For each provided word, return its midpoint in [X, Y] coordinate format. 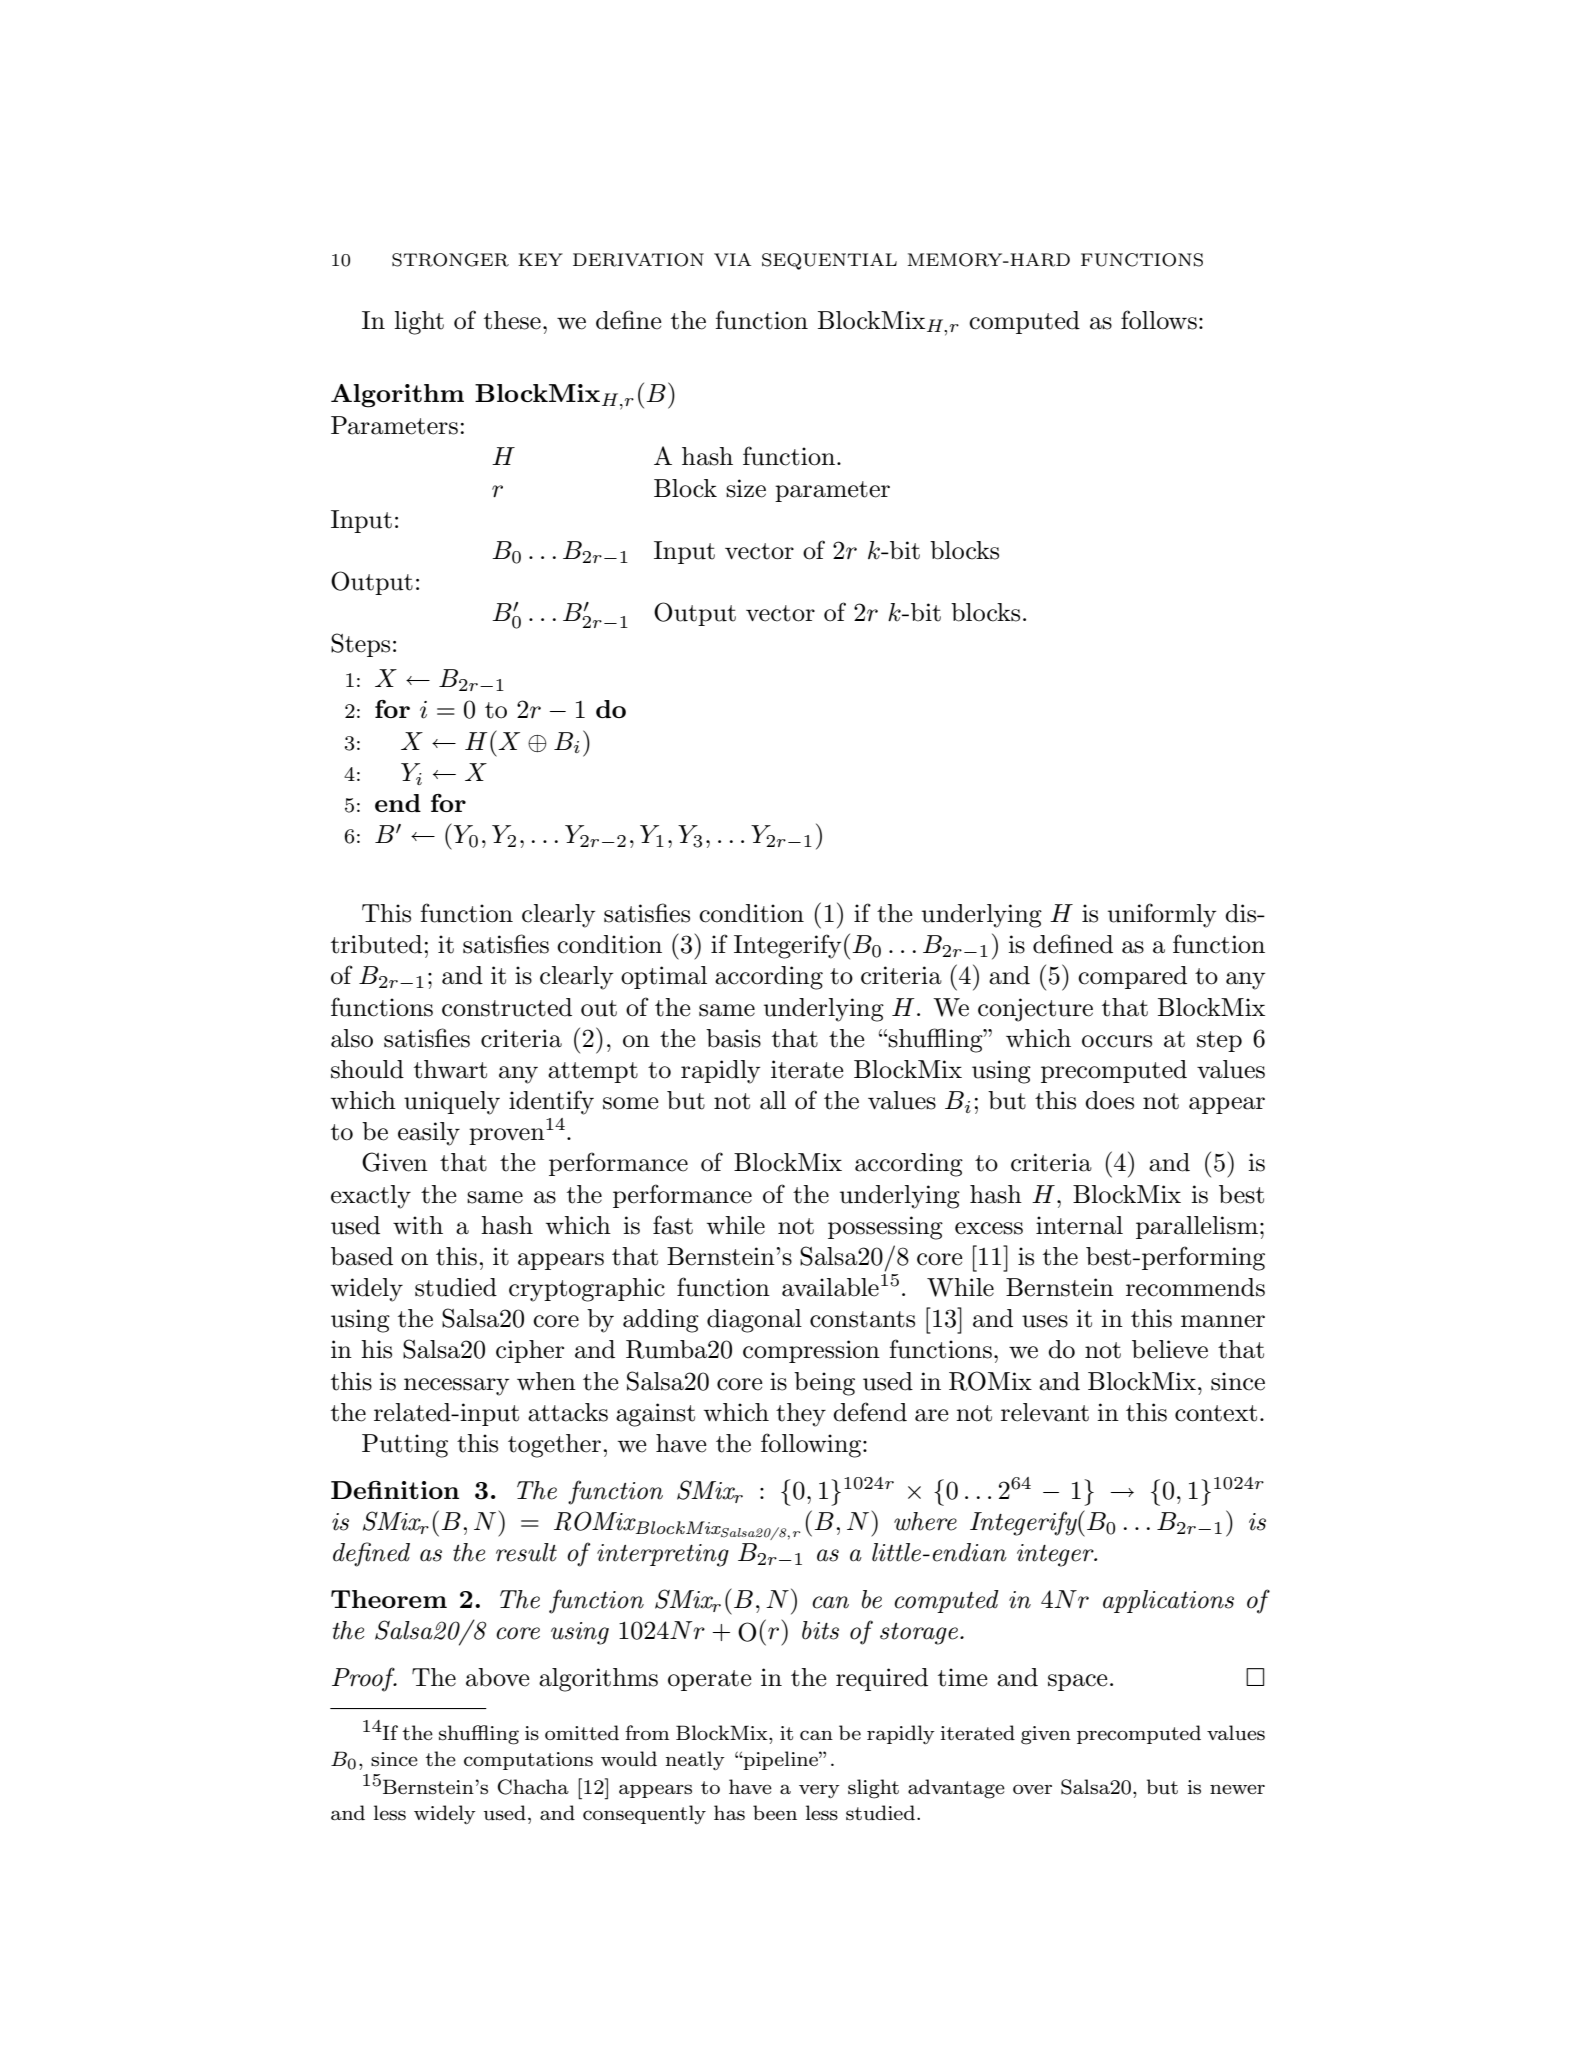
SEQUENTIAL [829, 261]
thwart [450, 1069]
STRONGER [450, 260]
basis [733, 1038]
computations [528, 1761]
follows [1159, 320]
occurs [1117, 1041]
